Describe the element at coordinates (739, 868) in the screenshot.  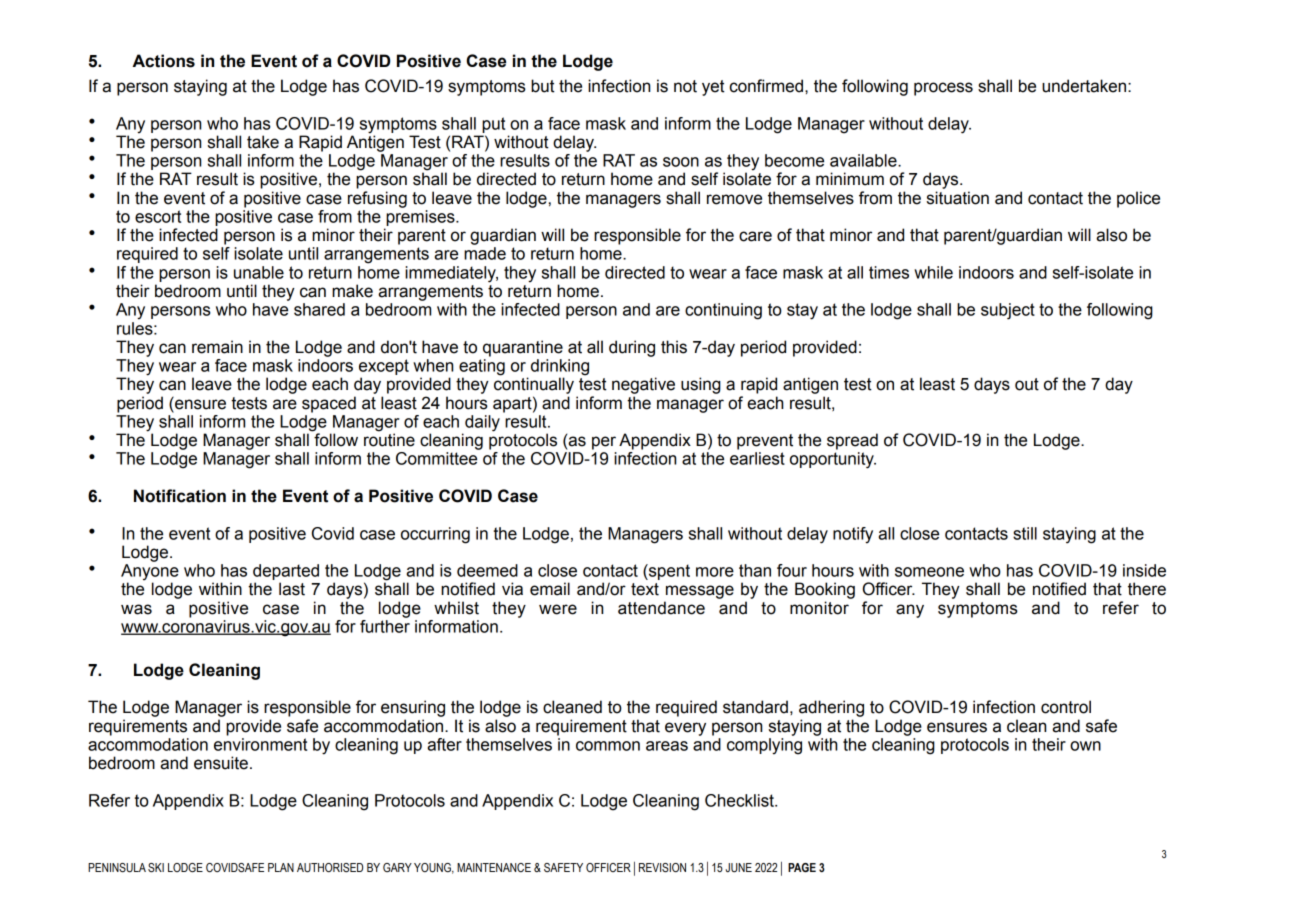
I see `JUNE` at that location.
